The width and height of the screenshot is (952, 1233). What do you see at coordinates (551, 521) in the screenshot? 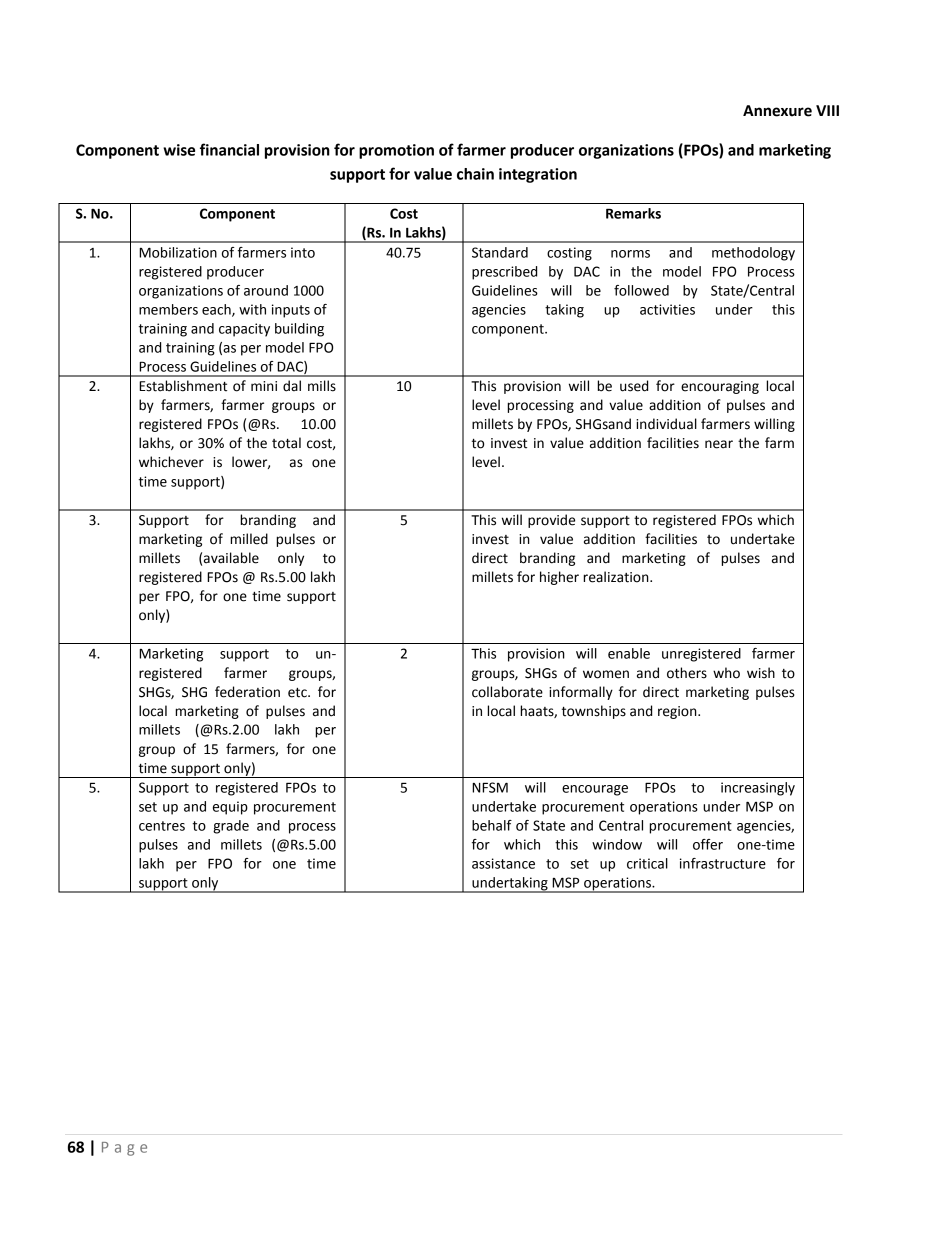
I see `provide` at bounding box center [551, 521].
